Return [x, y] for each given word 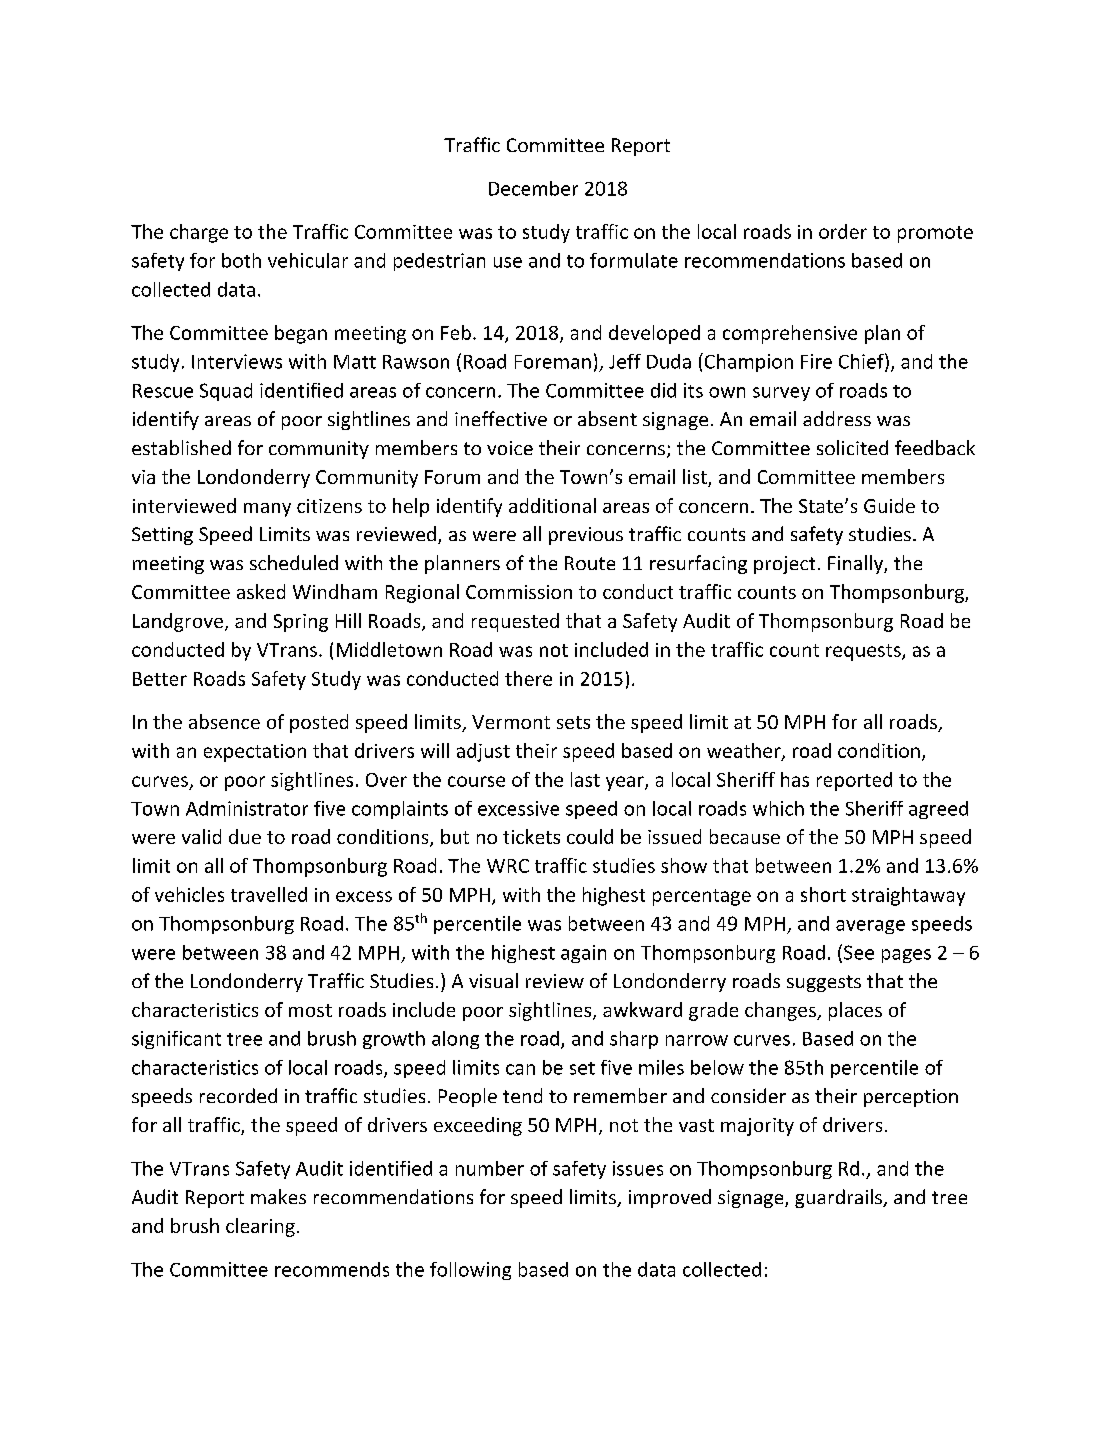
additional [552, 505]
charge [199, 233]
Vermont [511, 722]
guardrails [839, 1198]
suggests [824, 983]
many [267, 510]
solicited [852, 447]
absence [224, 721]
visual [493, 980]
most [310, 1010]
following [470, 1271]
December [533, 188]
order [843, 231]
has [795, 779]
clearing [260, 1227]
